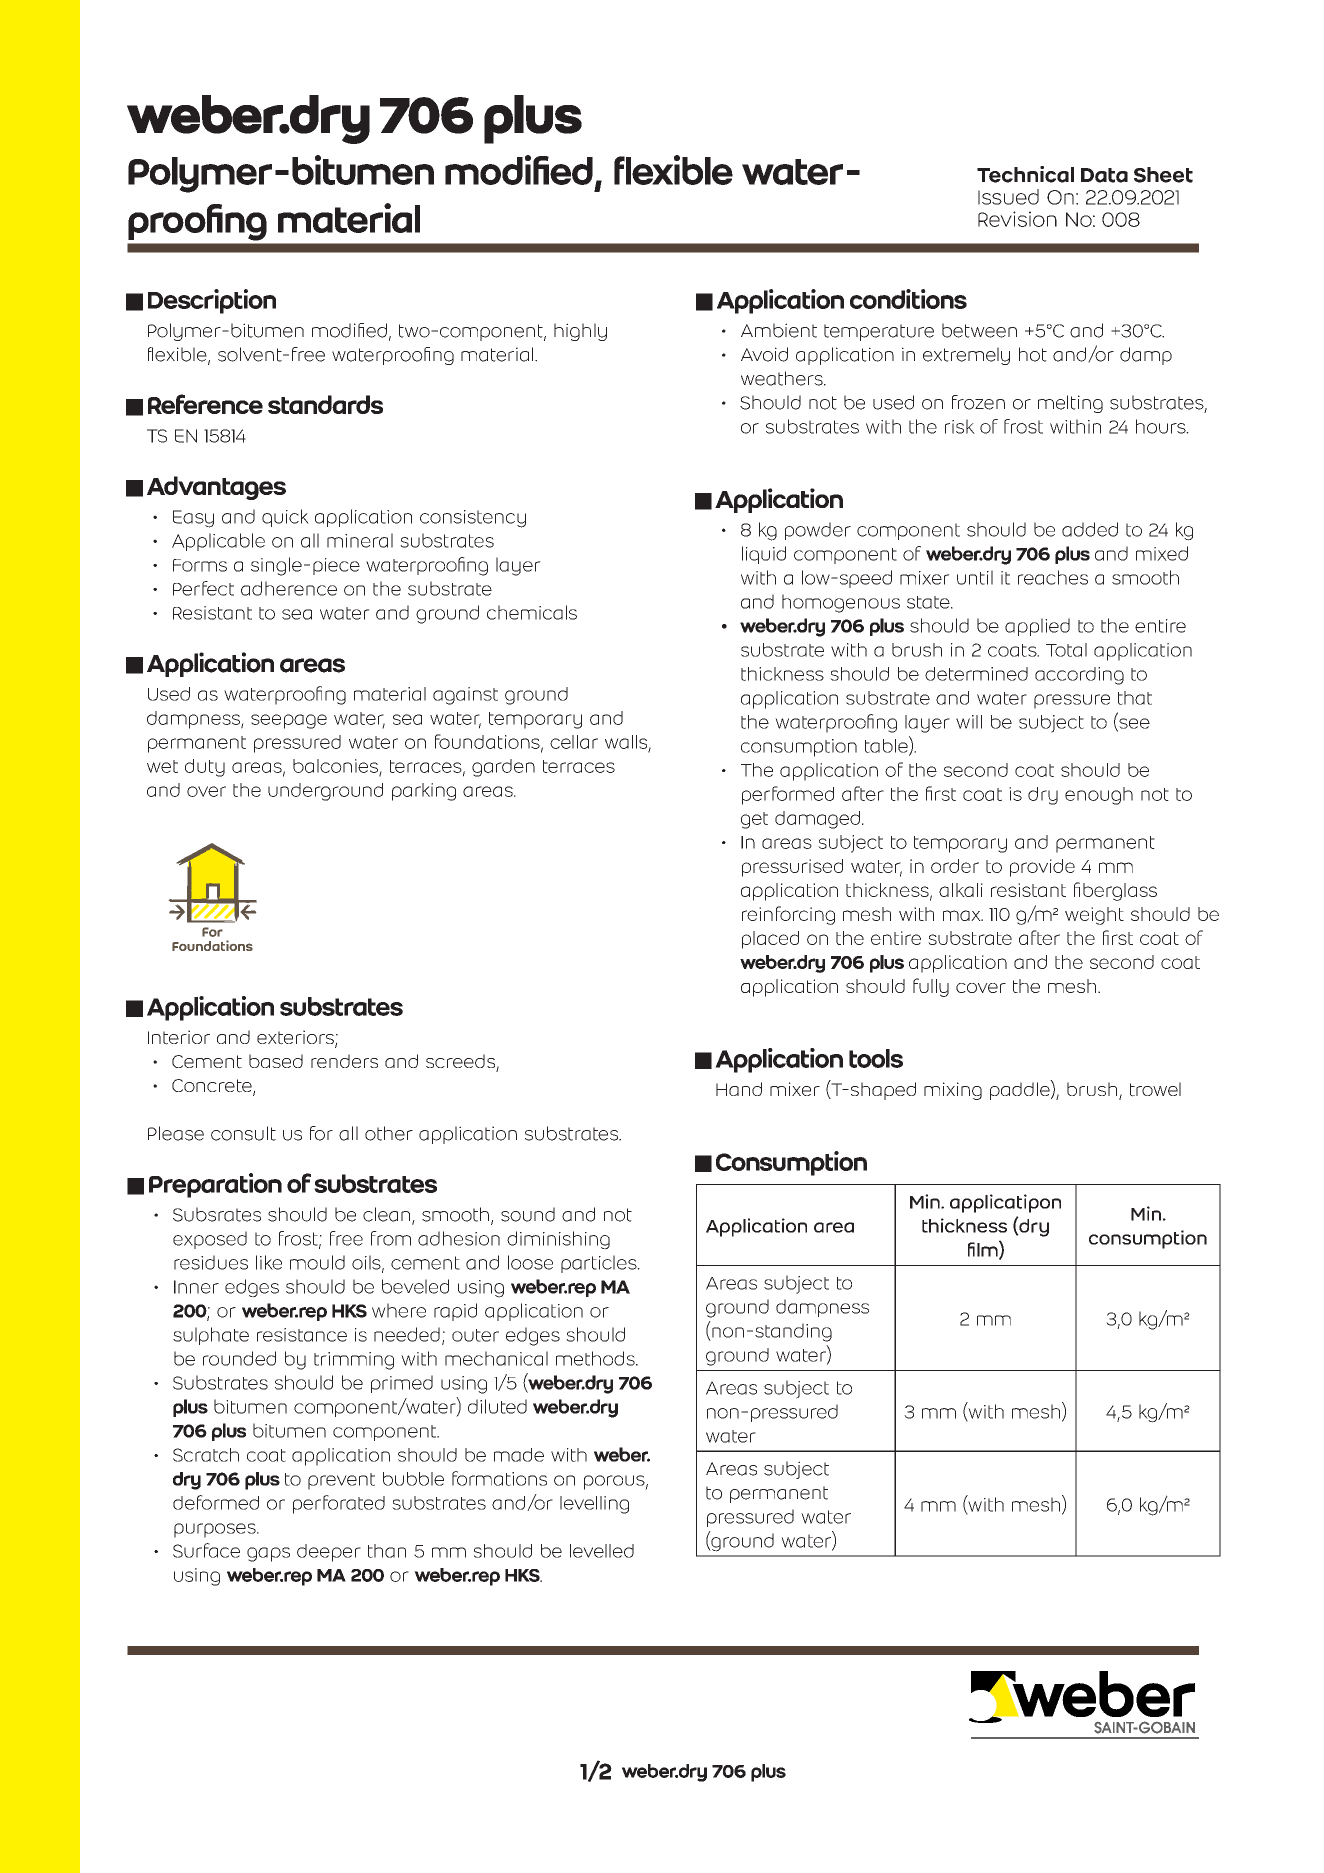  What do you see at coordinates (594, 1505) in the page?
I see `levelling` at bounding box center [594, 1505].
